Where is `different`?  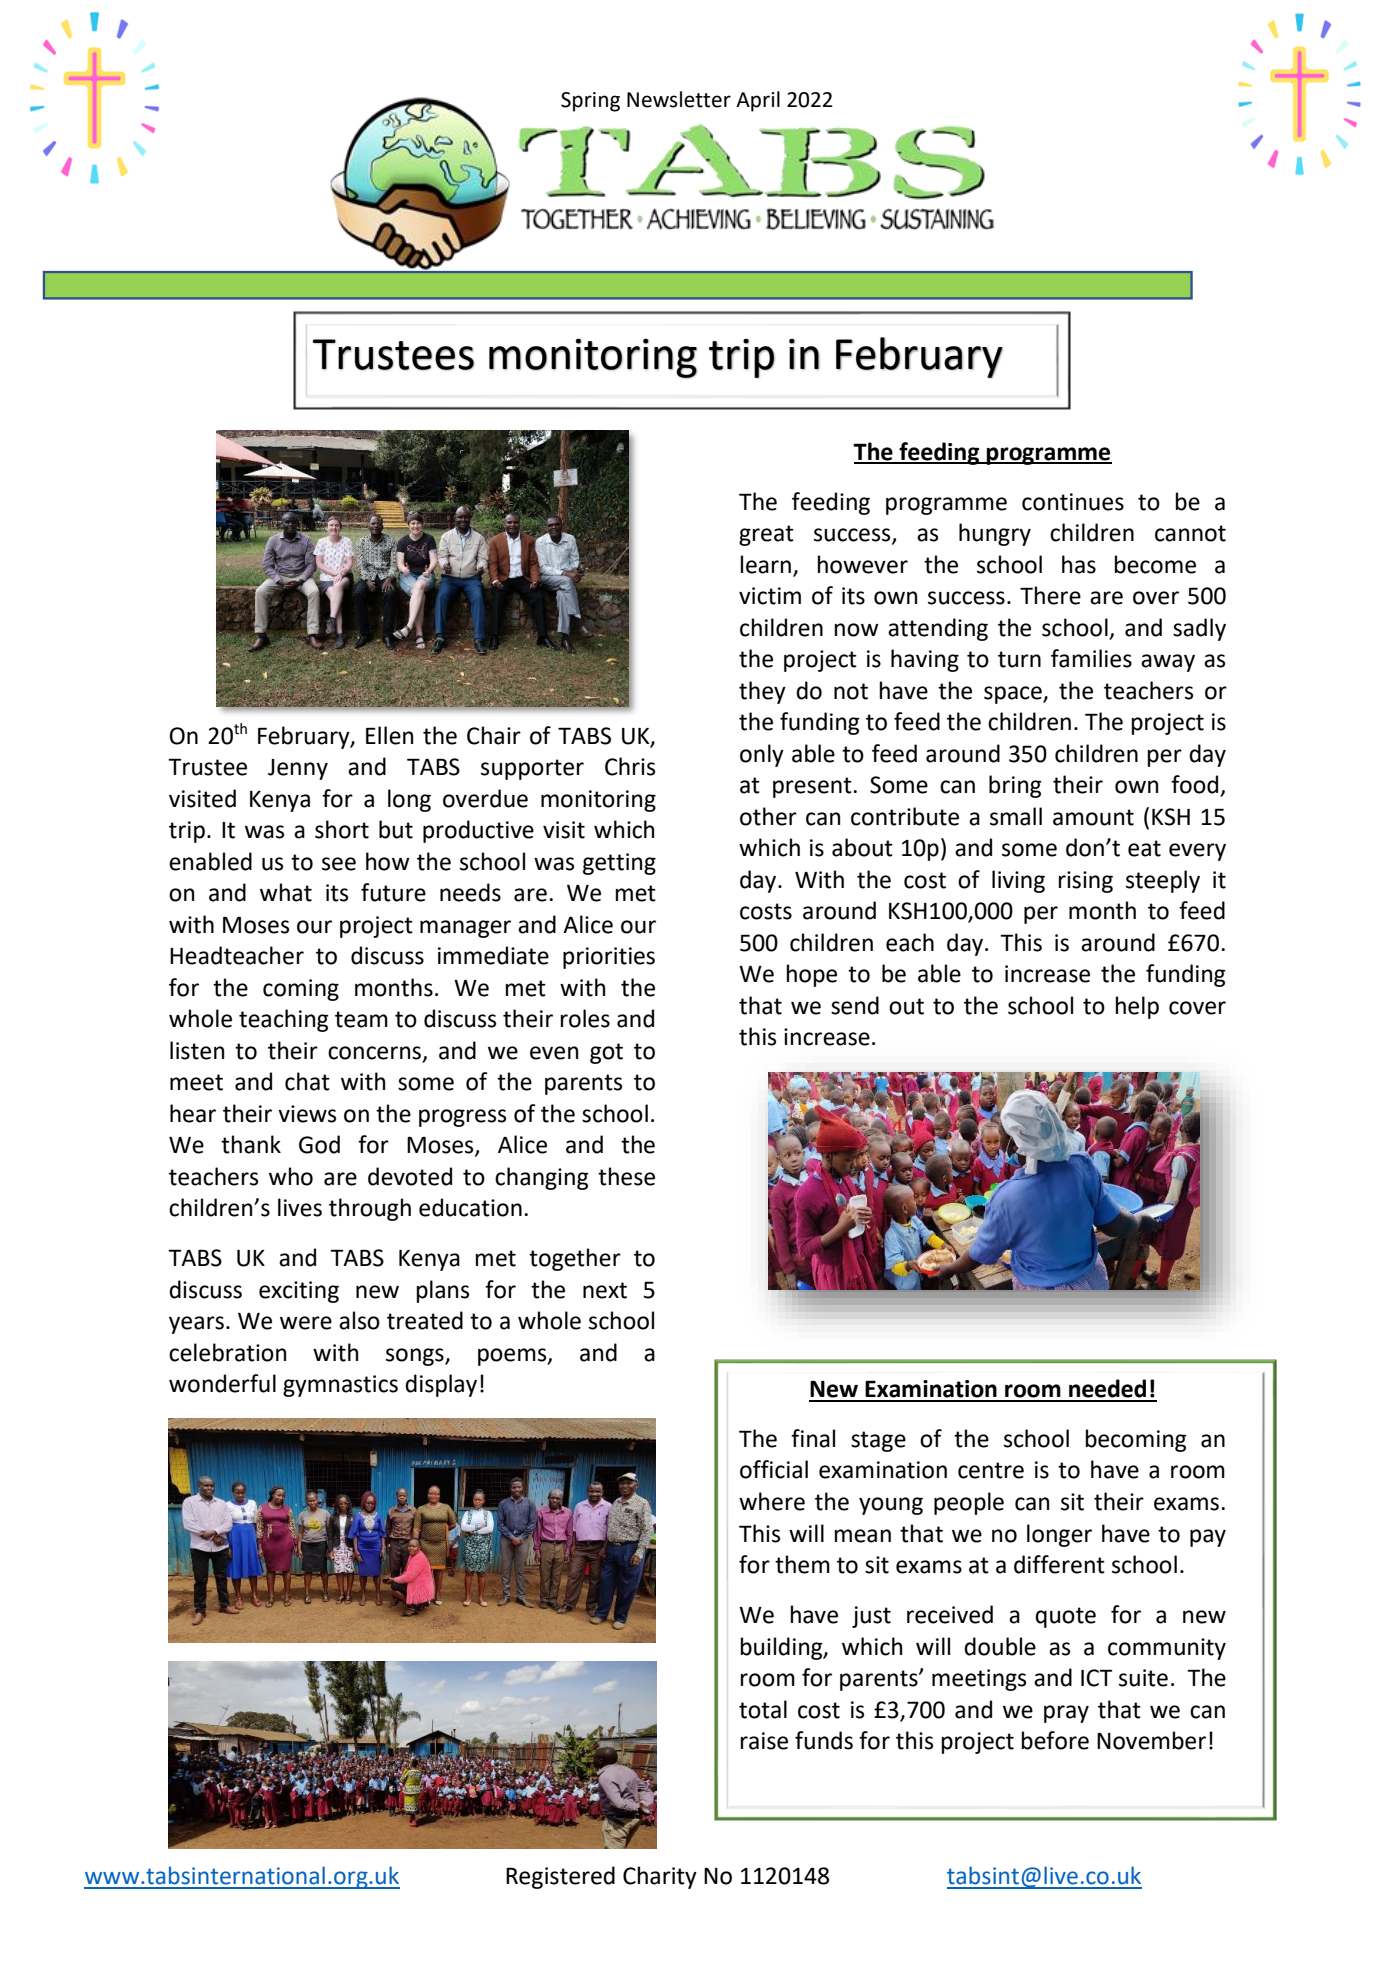 different is located at coordinates (1059, 1564).
